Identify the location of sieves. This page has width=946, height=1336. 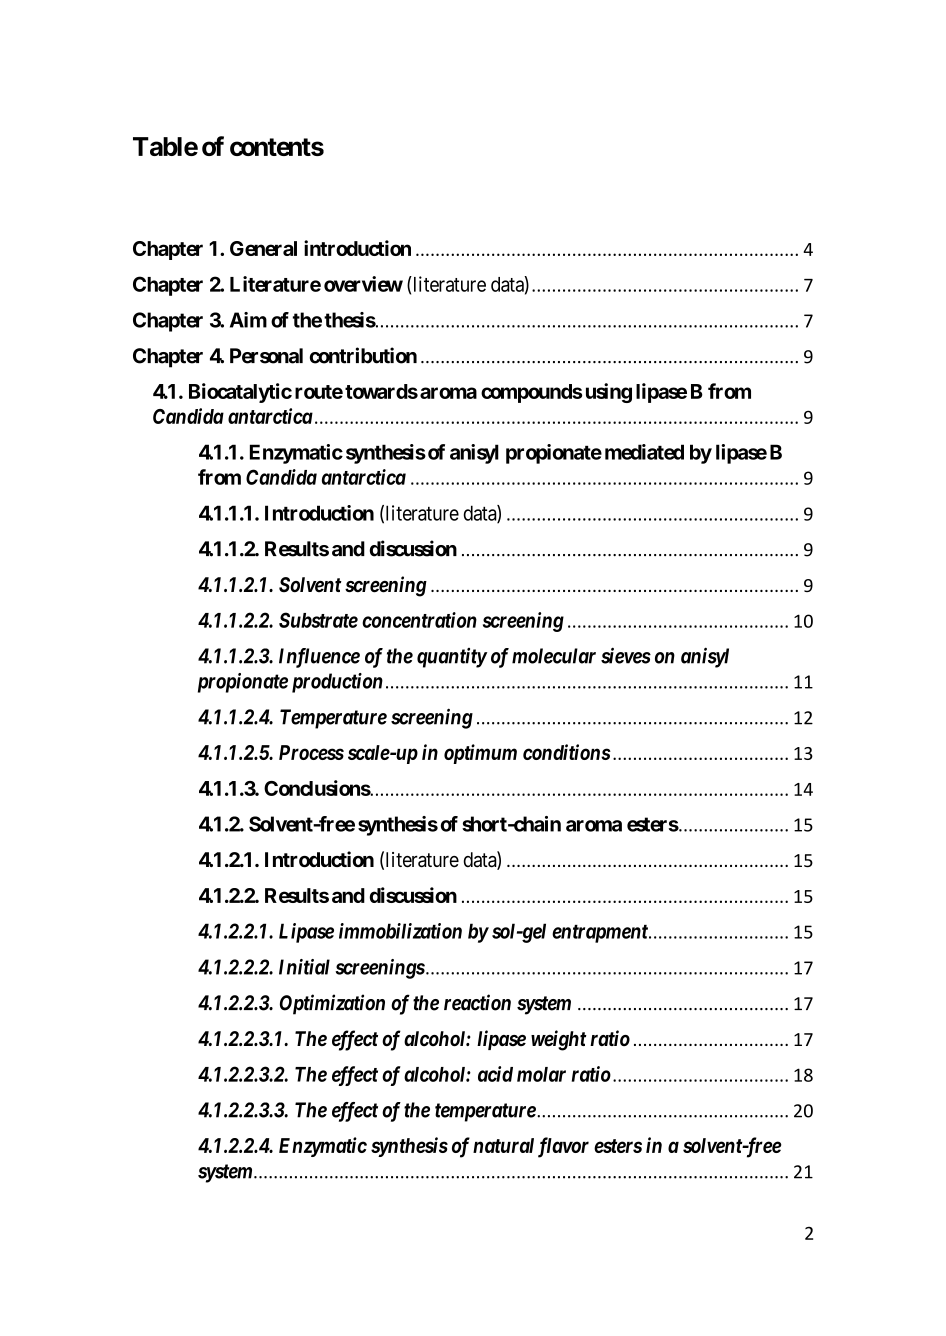
(626, 655).
